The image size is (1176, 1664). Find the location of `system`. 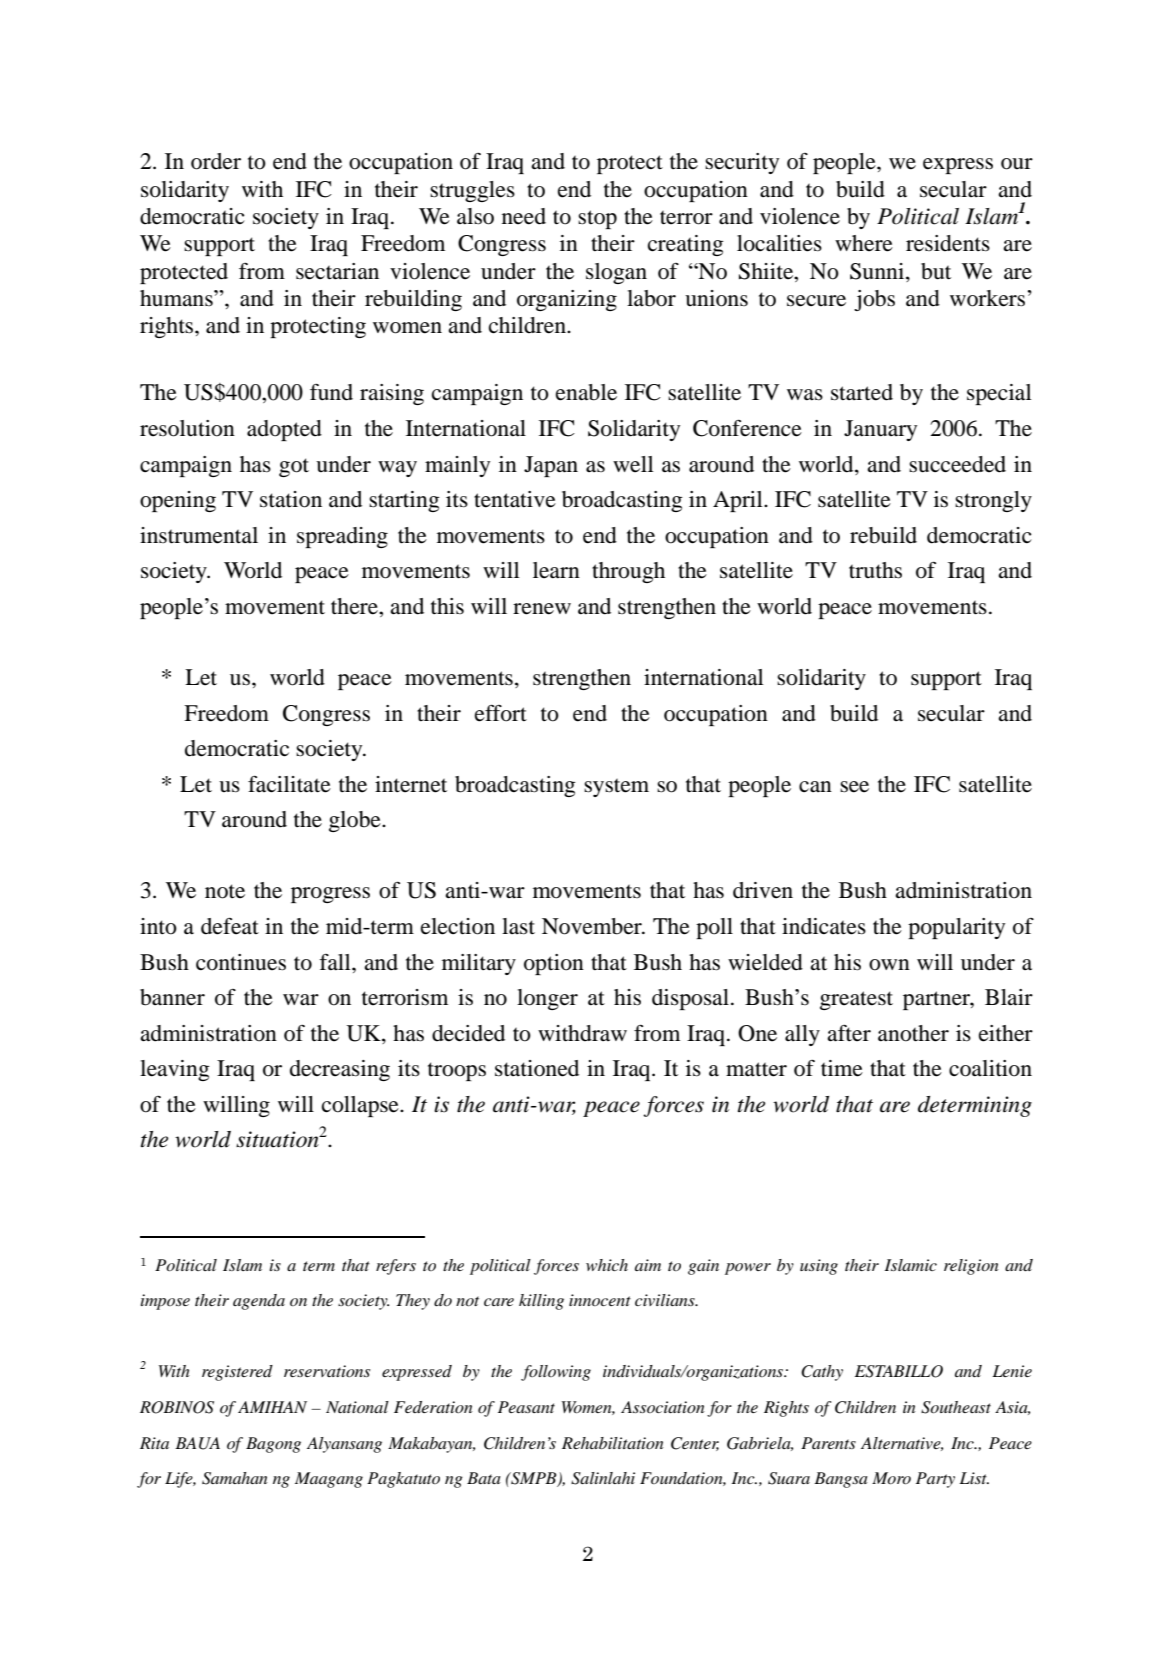

system is located at coordinates (616, 787).
